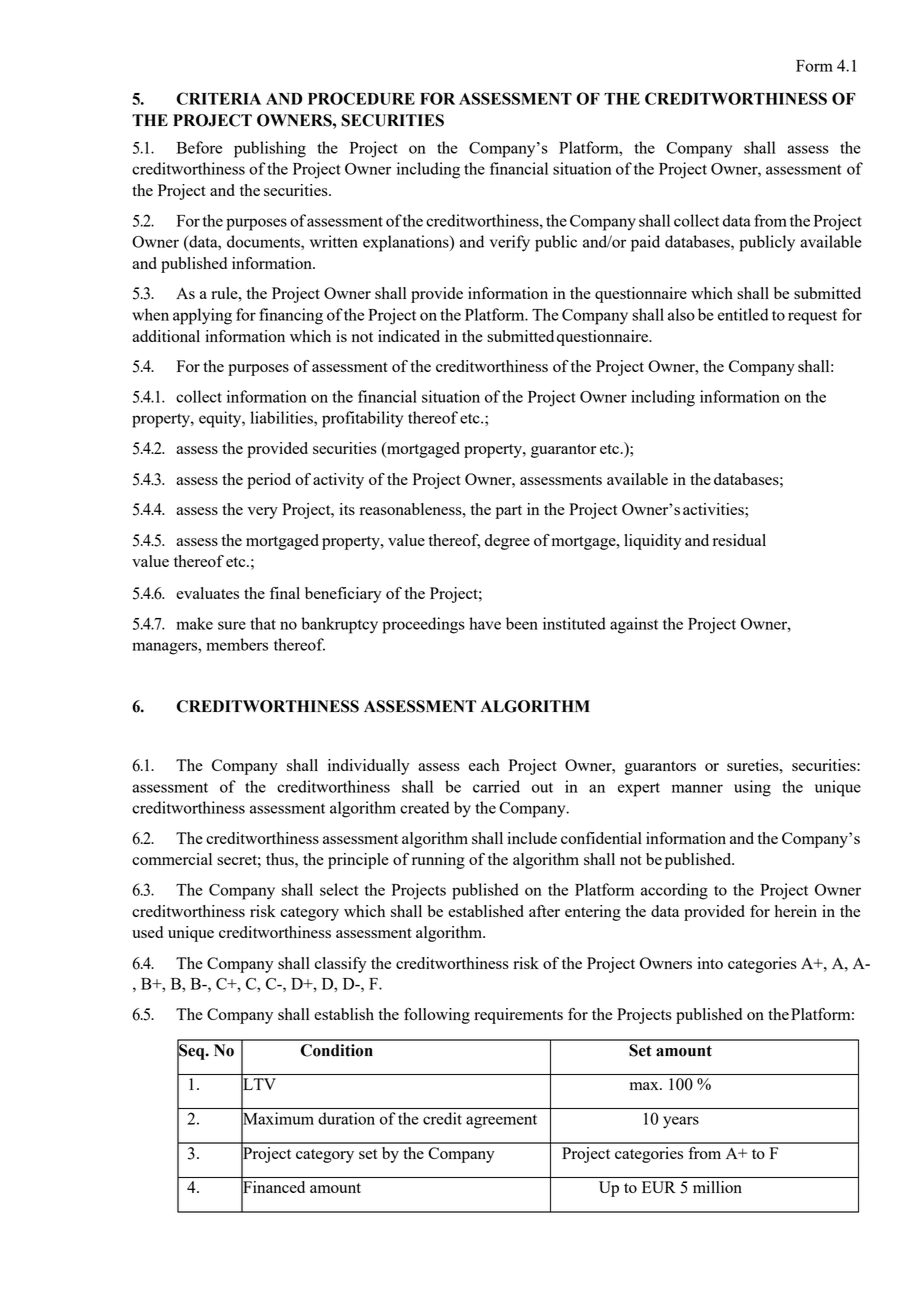 The image size is (924, 1308). Describe the element at coordinates (509, 512) in the image. I see `part` at that location.
